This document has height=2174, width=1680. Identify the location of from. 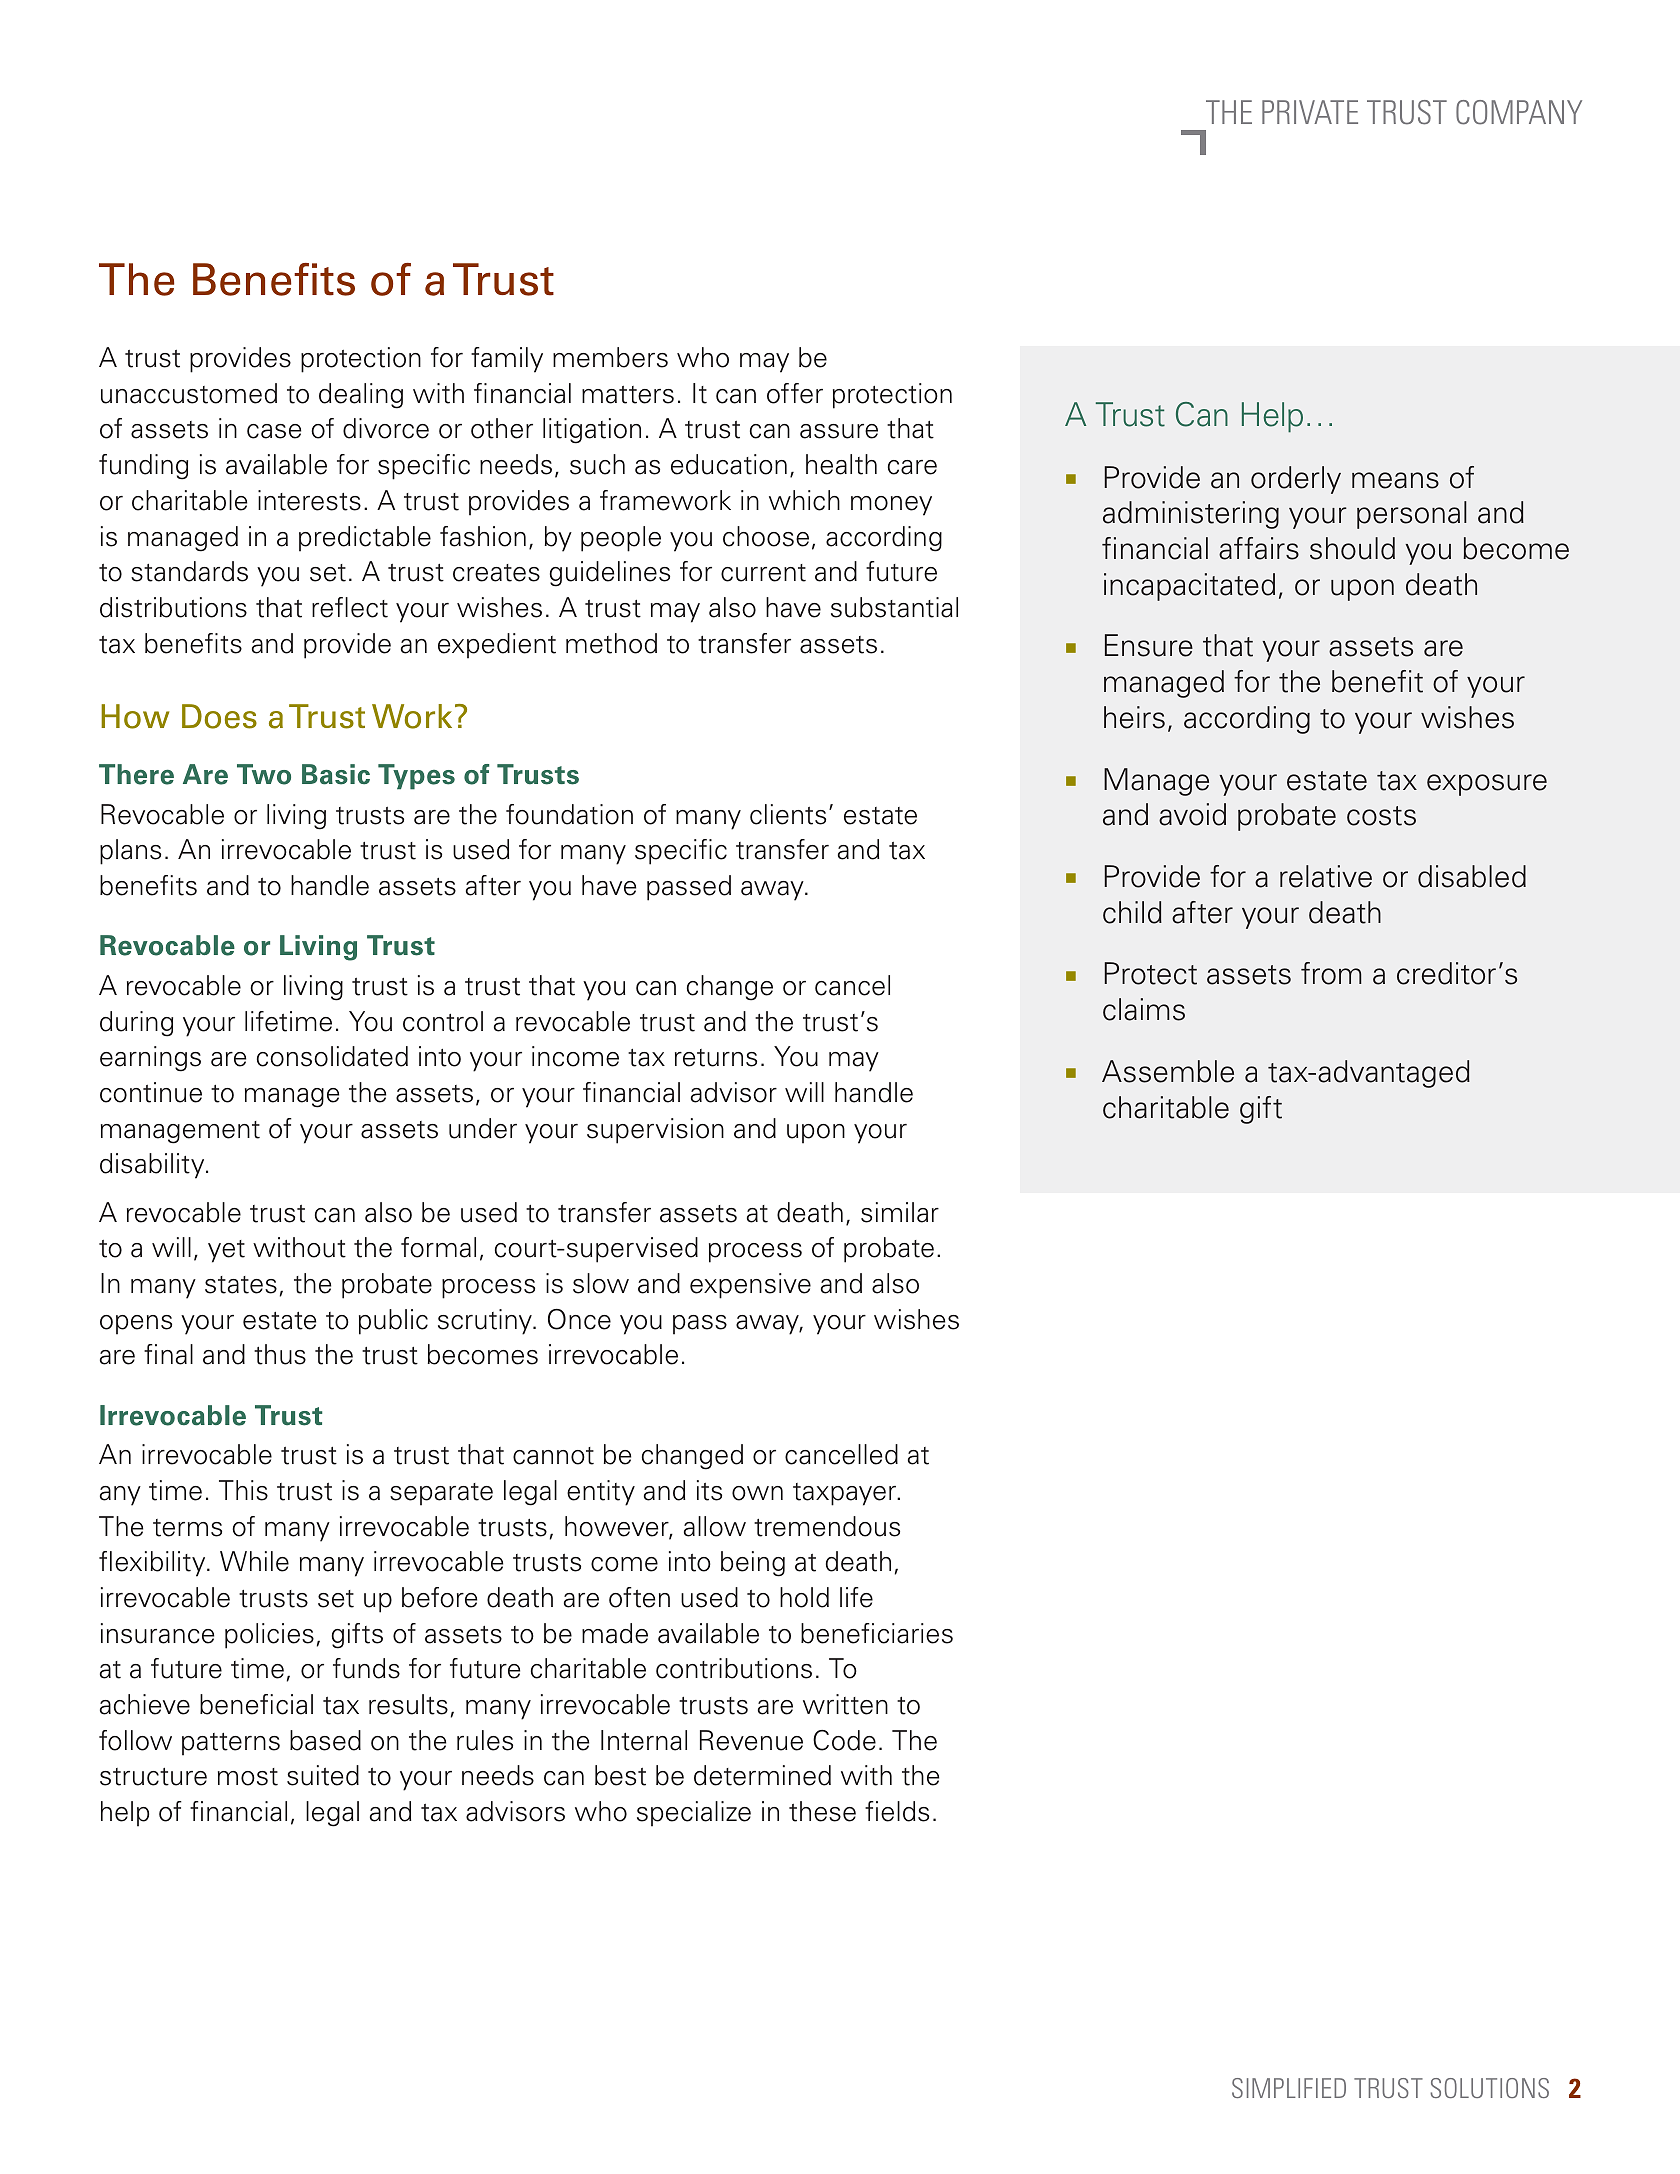
(1331, 973).
